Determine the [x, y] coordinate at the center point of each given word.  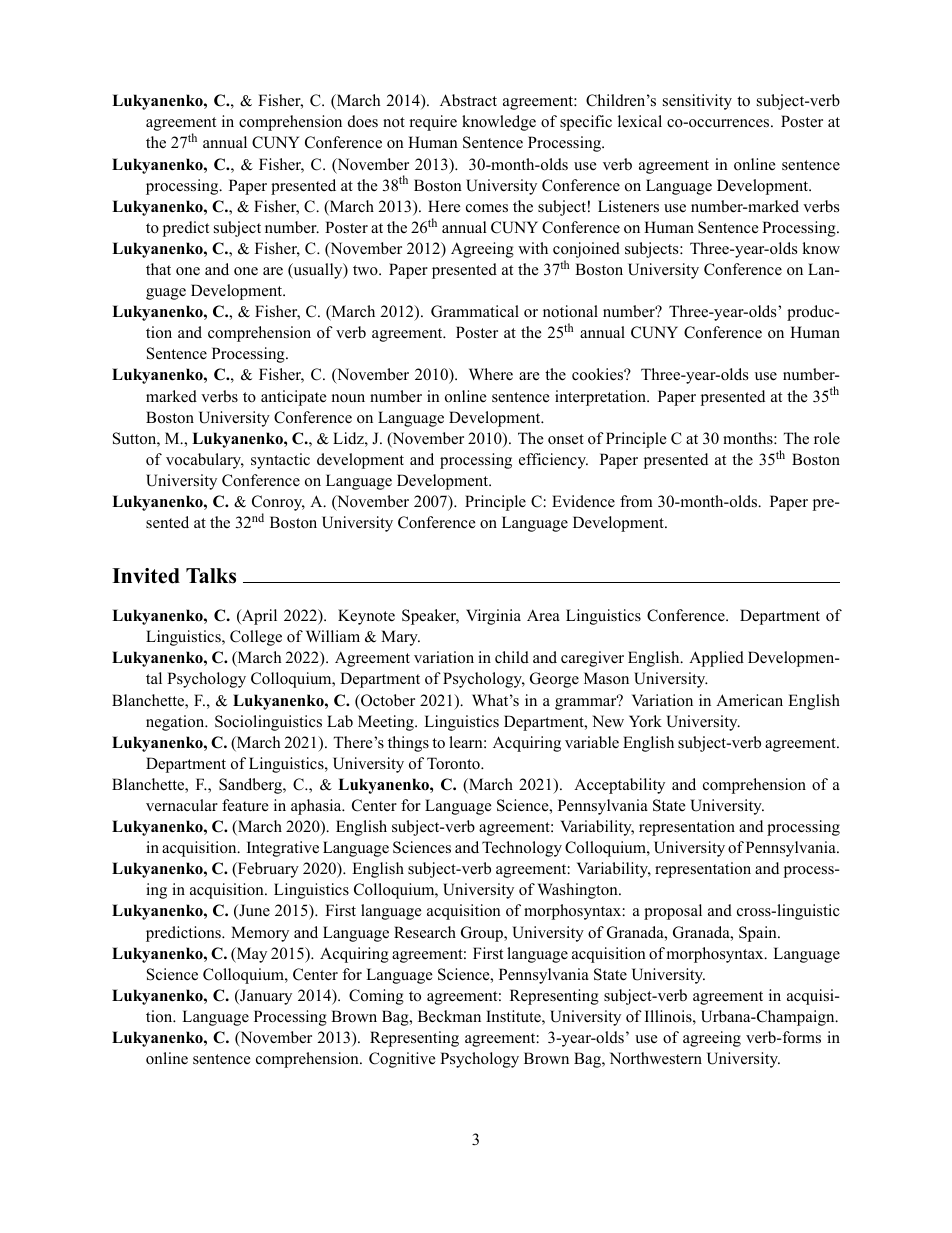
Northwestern [656, 1058]
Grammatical [475, 311]
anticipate [293, 398]
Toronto [454, 763]
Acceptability [619, 786]
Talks [211, 576]
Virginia [493, 617]
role [827, 438]
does [363, 121]
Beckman [449, 1016]
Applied [716, 659]
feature [245, 805]
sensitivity [697, 102]
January [265, 997]
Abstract [468, 100]
